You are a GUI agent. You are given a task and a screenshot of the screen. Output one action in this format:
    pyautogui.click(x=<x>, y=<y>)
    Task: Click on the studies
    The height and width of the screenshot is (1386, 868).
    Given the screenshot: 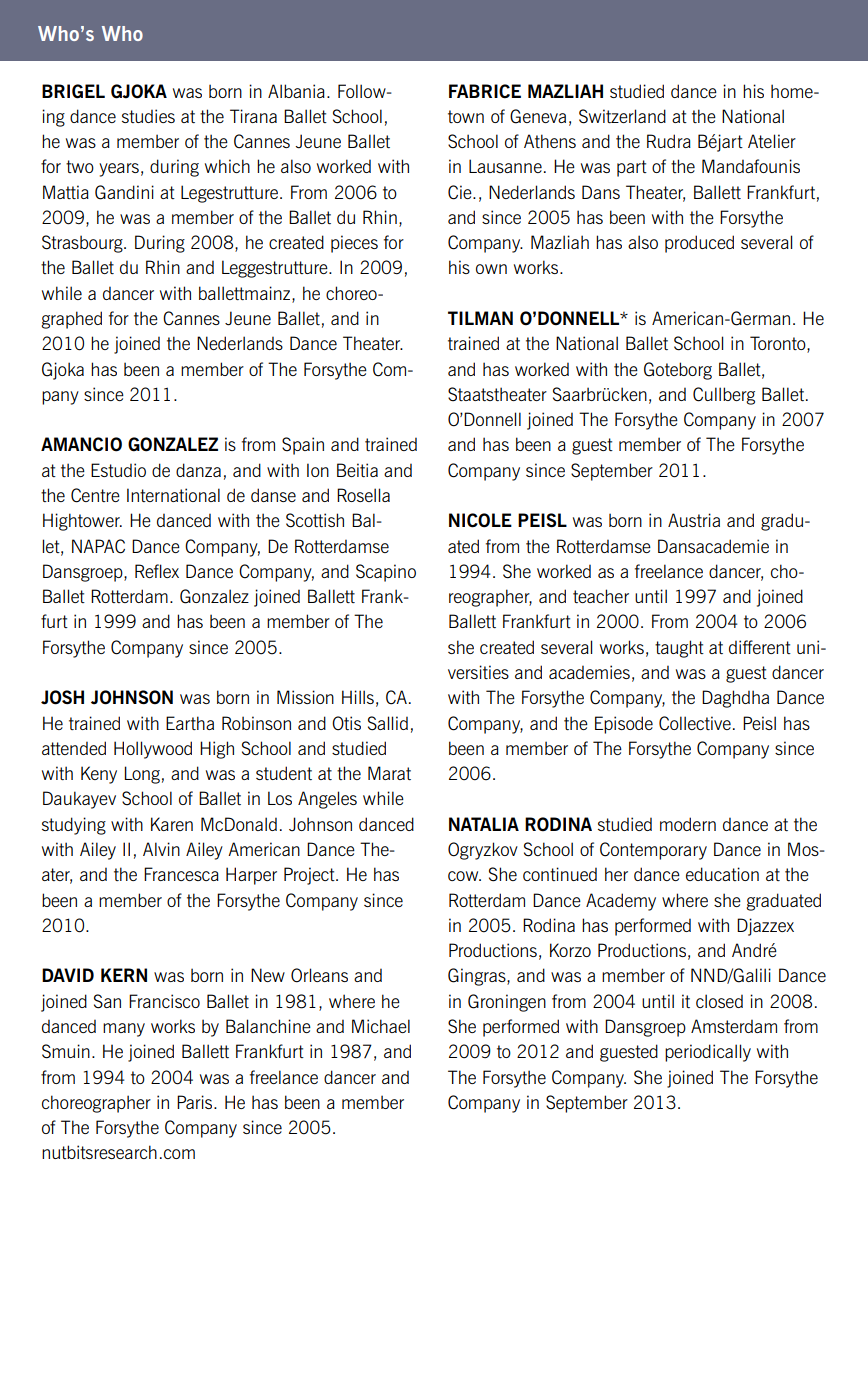 What is the action you would take?
    pyautogui.click(x=148, y=116)
